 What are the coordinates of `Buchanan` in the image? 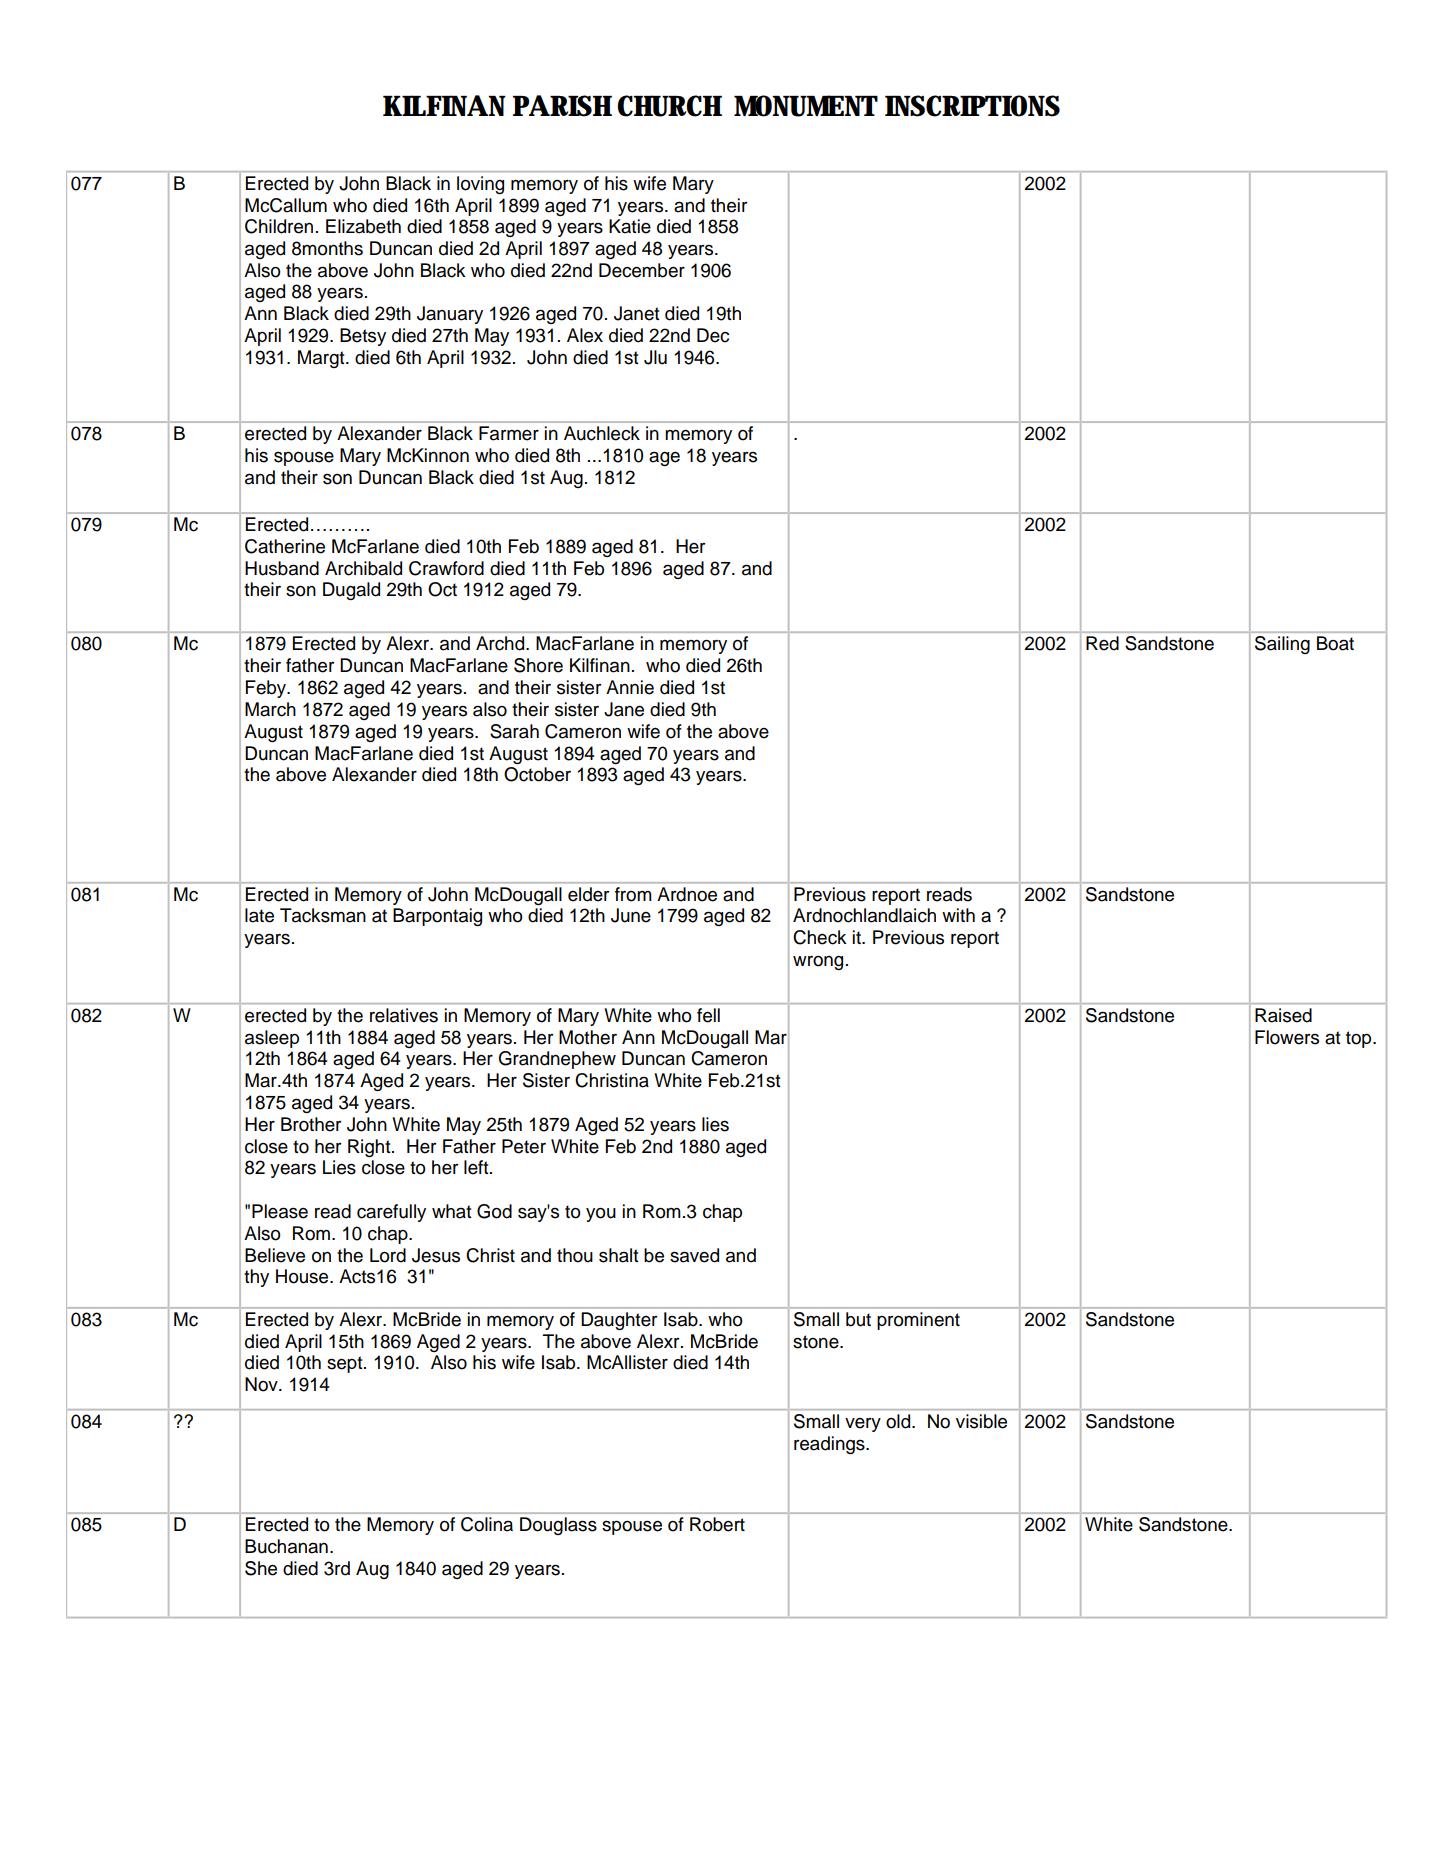 It's located at (286, 1546).
